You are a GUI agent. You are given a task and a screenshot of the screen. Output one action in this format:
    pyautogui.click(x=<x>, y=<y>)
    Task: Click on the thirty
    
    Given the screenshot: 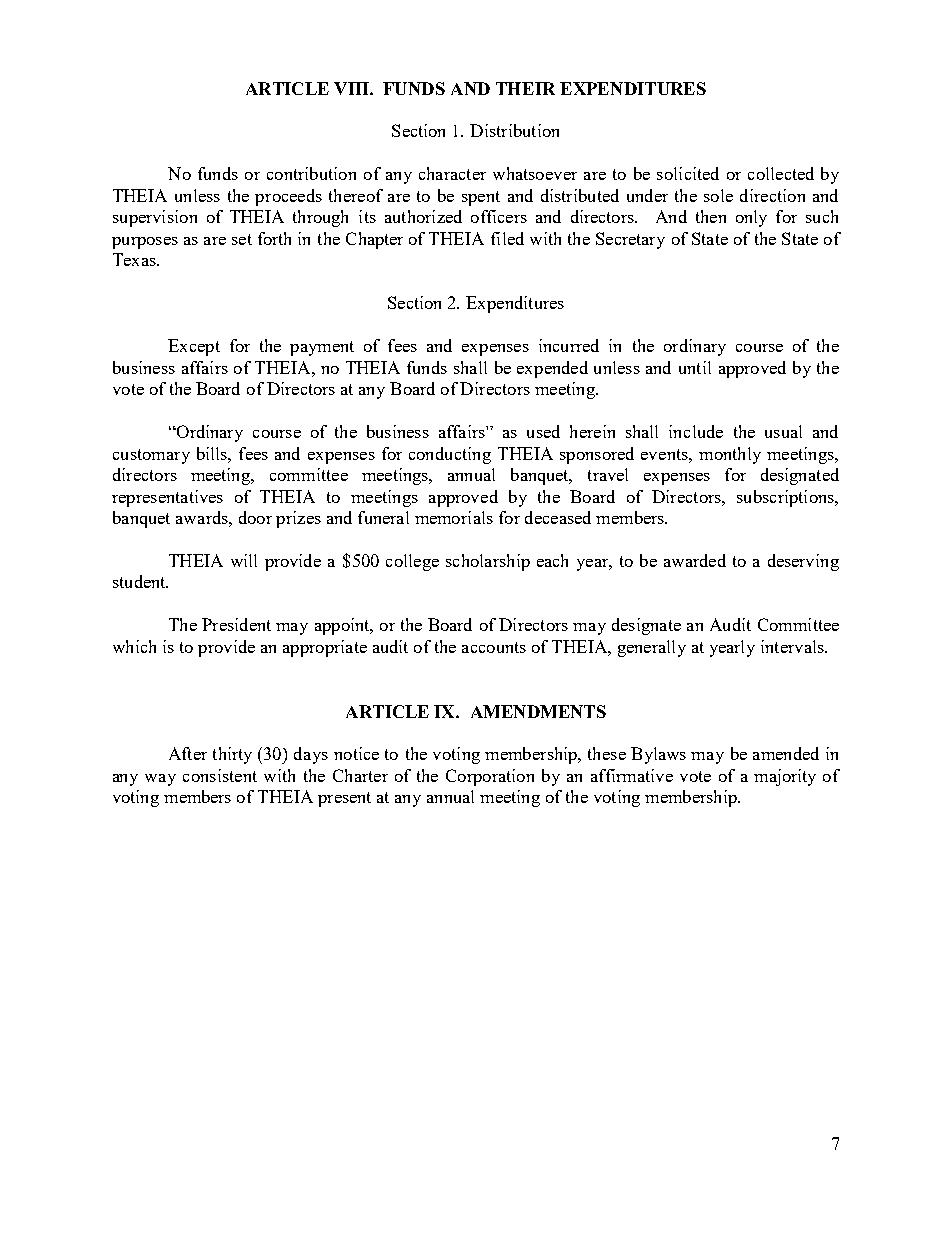 What is the action you would take?
    pyautogui.click(x=232, y=755)
